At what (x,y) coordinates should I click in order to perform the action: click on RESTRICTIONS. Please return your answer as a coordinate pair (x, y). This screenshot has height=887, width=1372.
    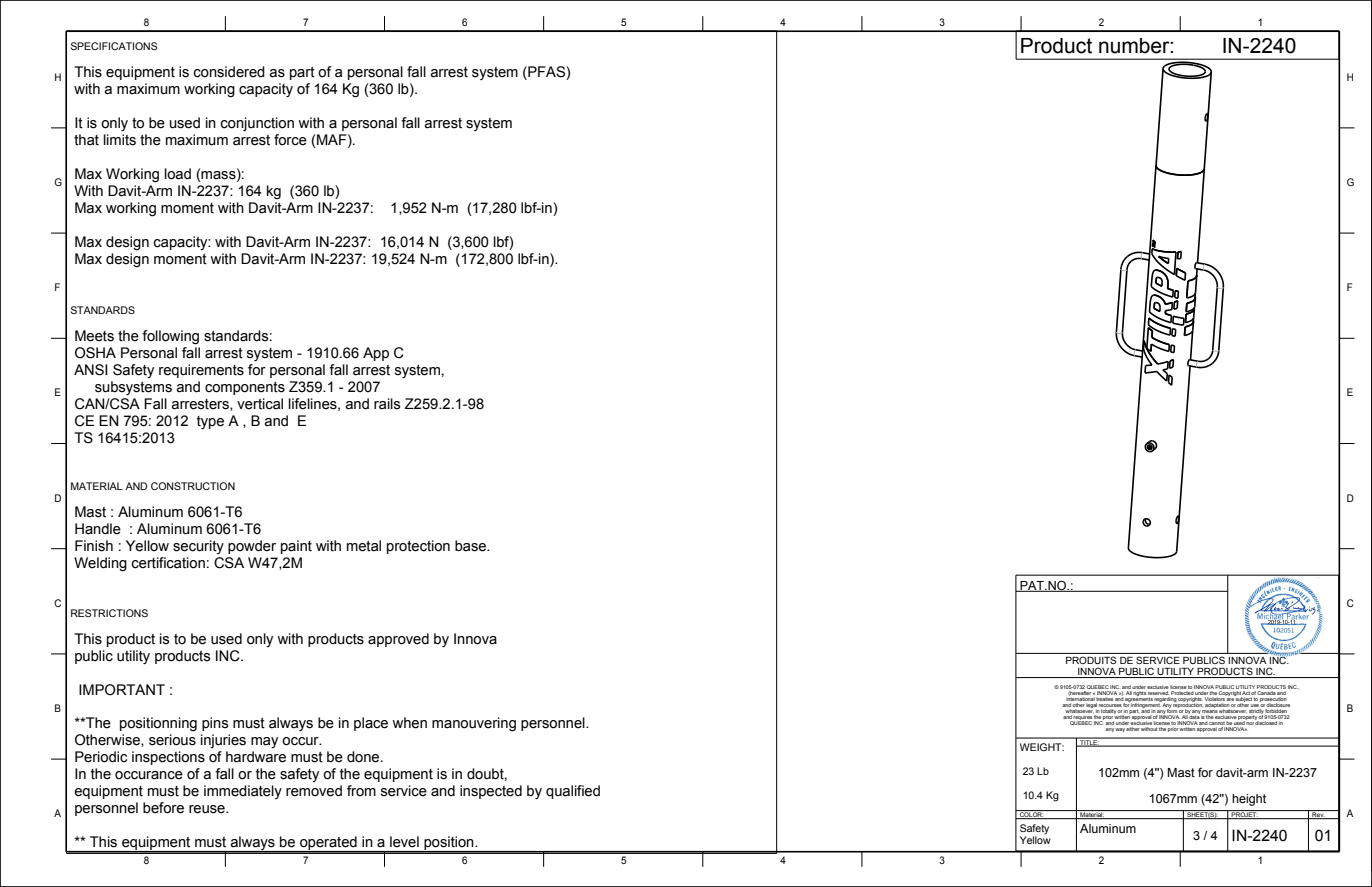
    Looking at the image, I should click on (109, 613).
